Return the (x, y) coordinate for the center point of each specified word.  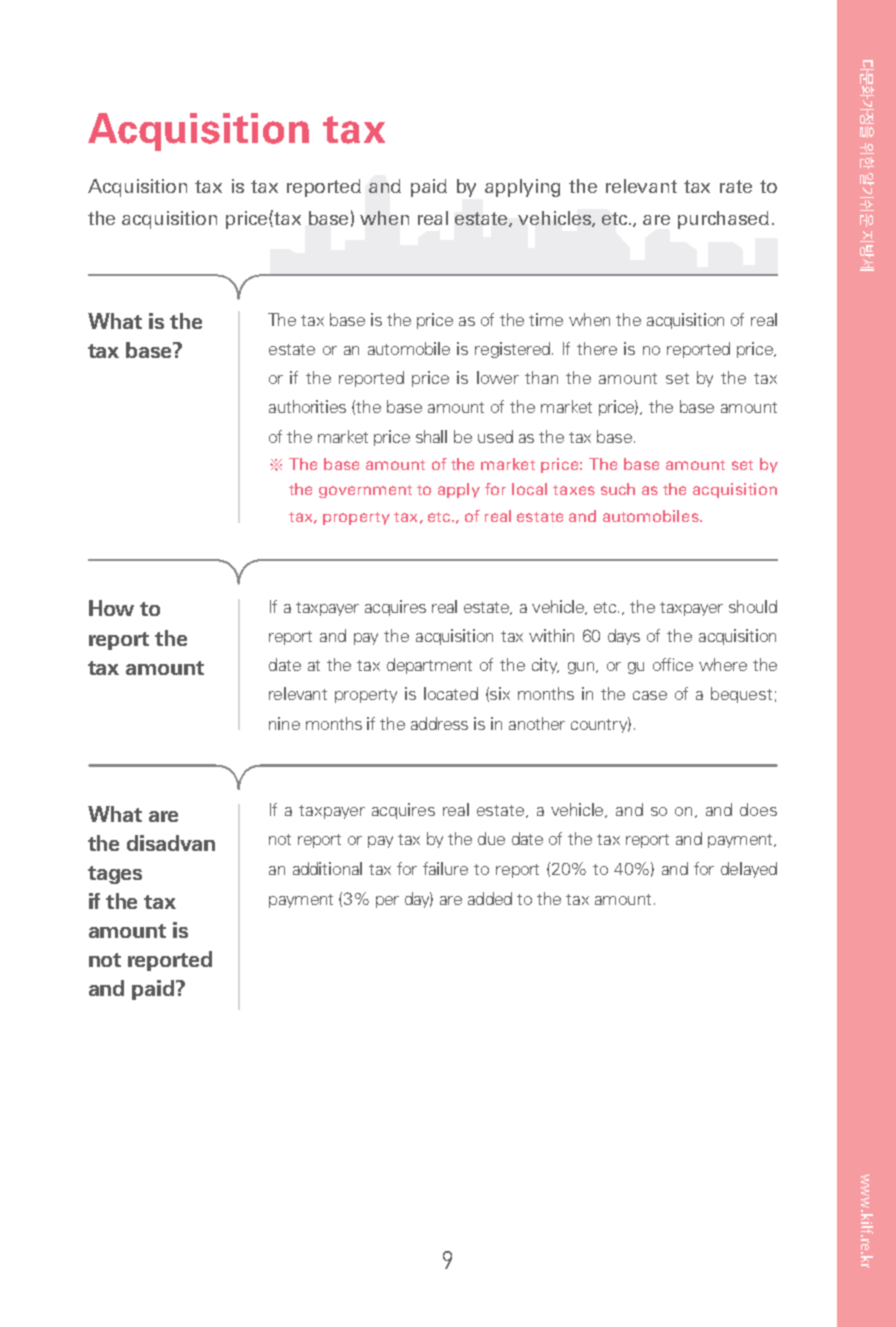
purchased (723, 220)
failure (445, 868)
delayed (749, 870)
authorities (307, 406)
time (546, 319)
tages (115, 875)
